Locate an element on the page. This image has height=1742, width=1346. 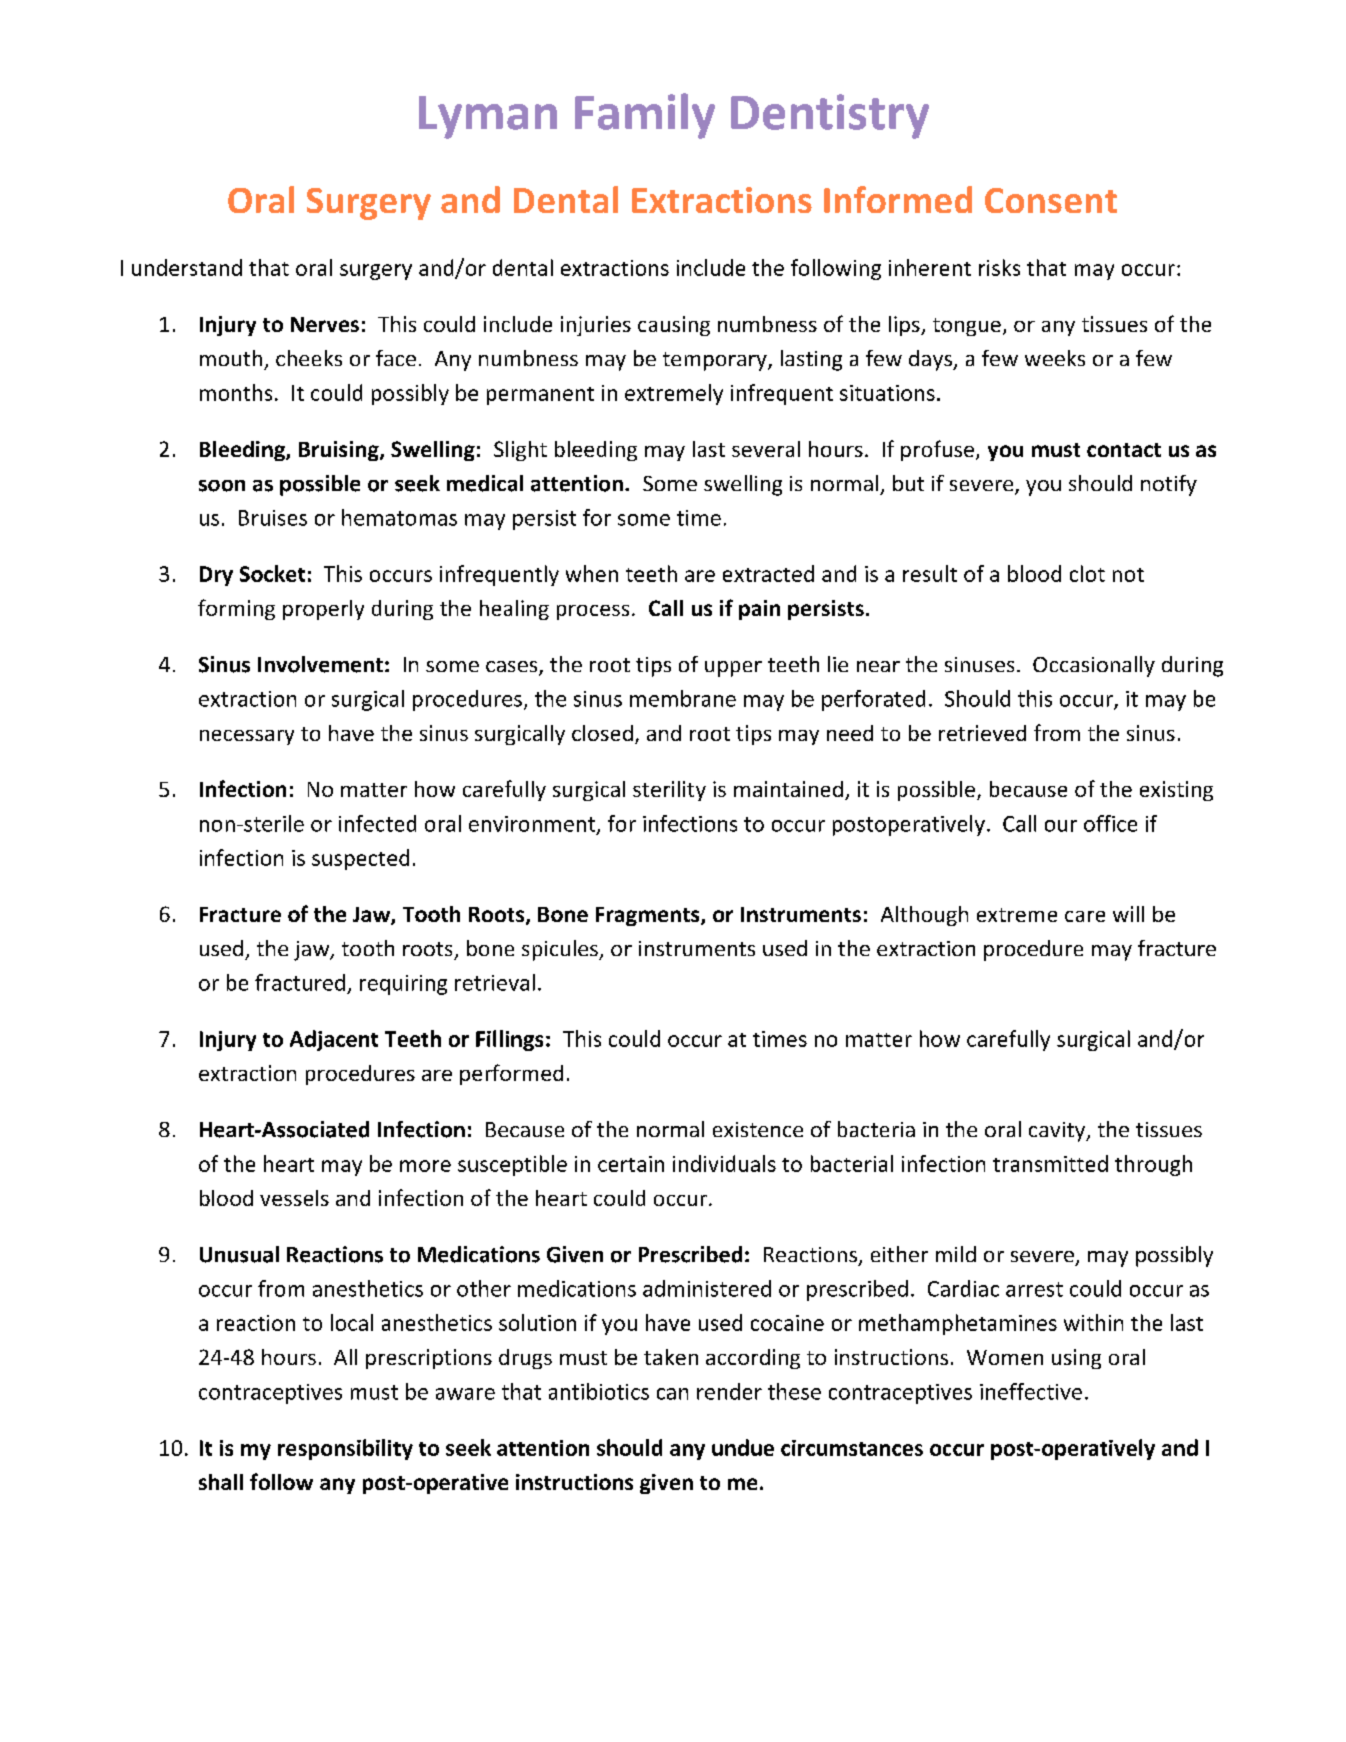
membrane is located at coordinates (683, 698).
